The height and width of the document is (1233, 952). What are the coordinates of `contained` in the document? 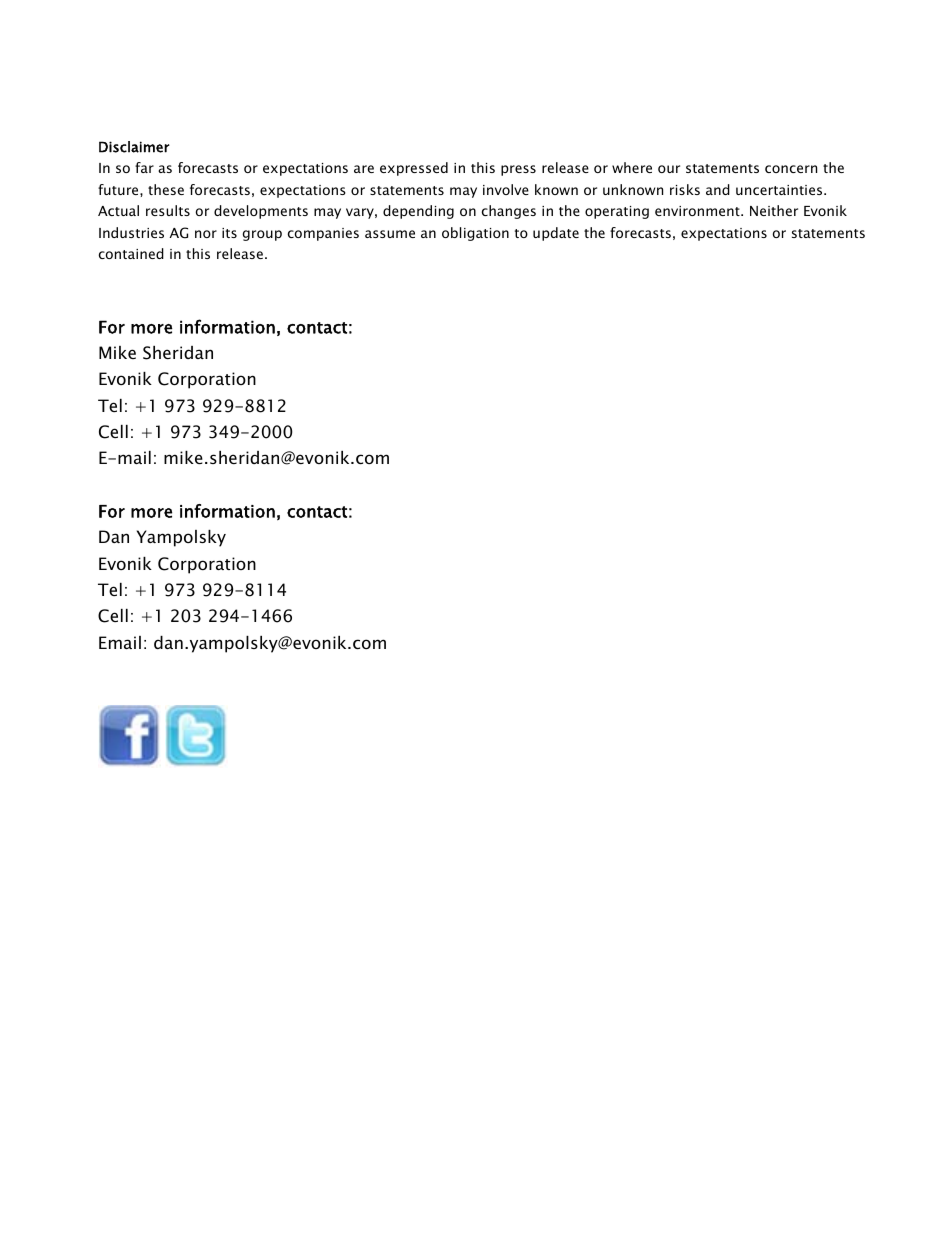 It's located at (131, 253).
